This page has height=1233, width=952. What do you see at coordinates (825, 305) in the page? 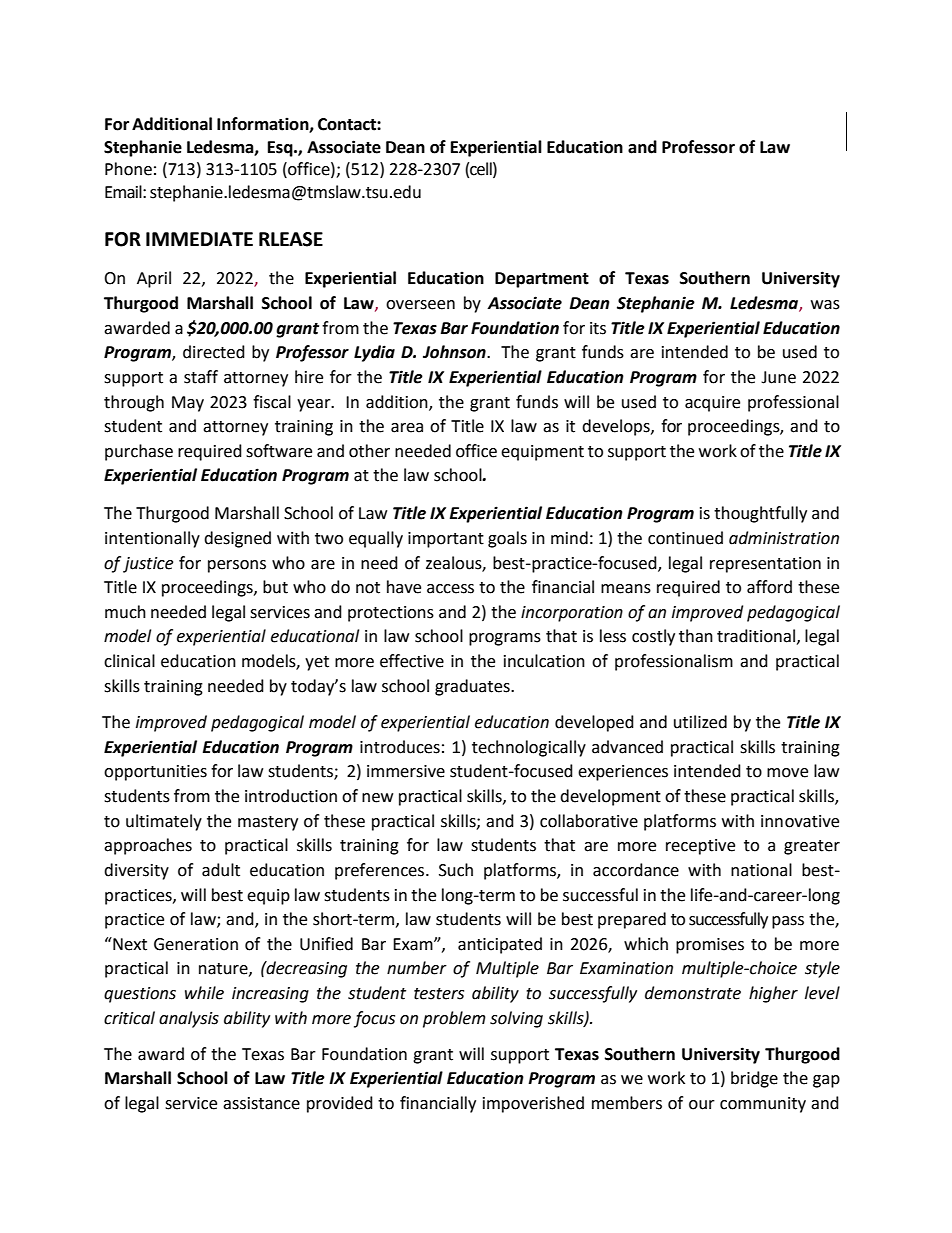
I see `was` at bounding box center [825, 305].
